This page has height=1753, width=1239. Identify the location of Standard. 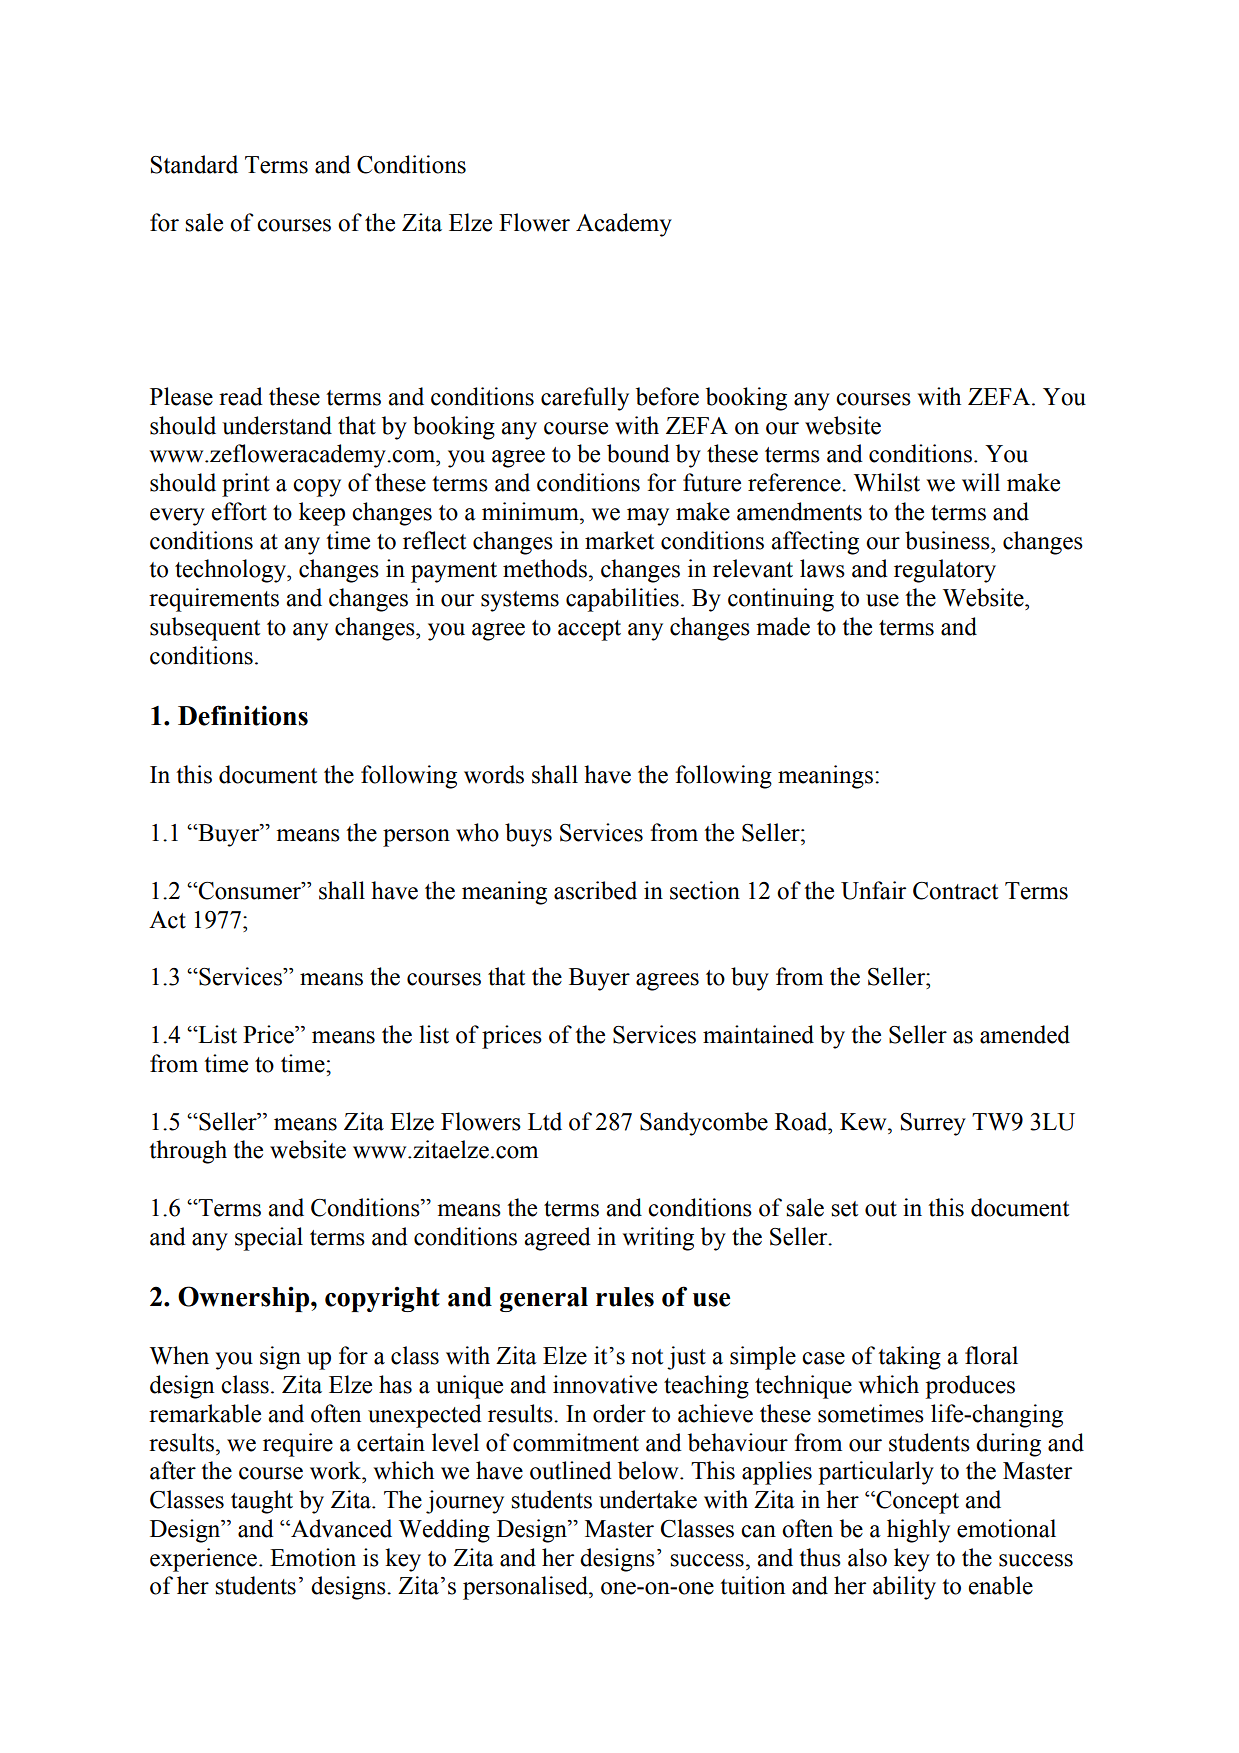
(194, 164).
